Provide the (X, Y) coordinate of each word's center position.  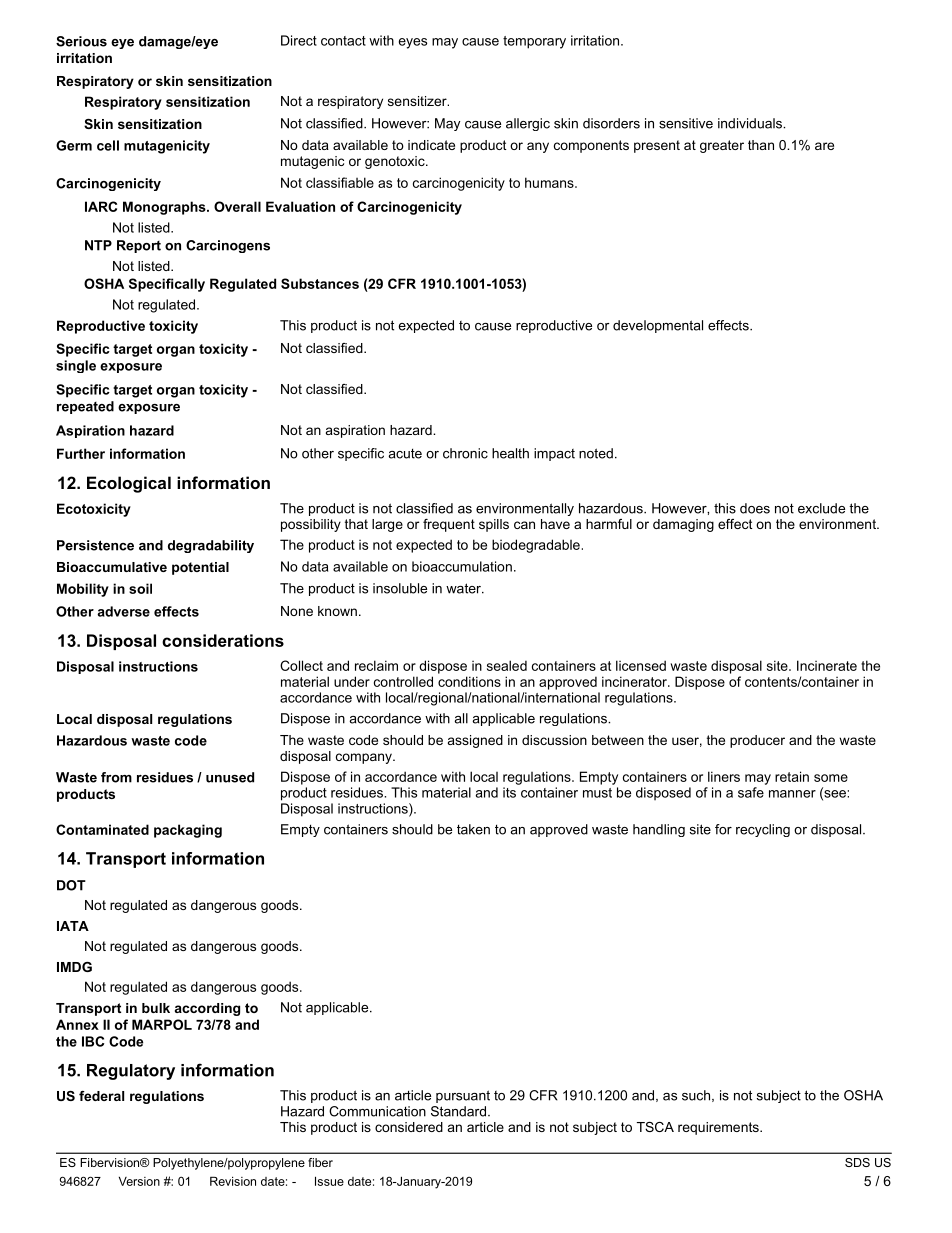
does (755, 508)
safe (751, 792)
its (509, 792)
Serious (81, 41)
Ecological (129, 484)
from (116, 777)
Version (139, 1181)
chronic (465, 453)
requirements (719, 1128)
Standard (458, 1111)
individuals (751, 123)
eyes (413, 43)
